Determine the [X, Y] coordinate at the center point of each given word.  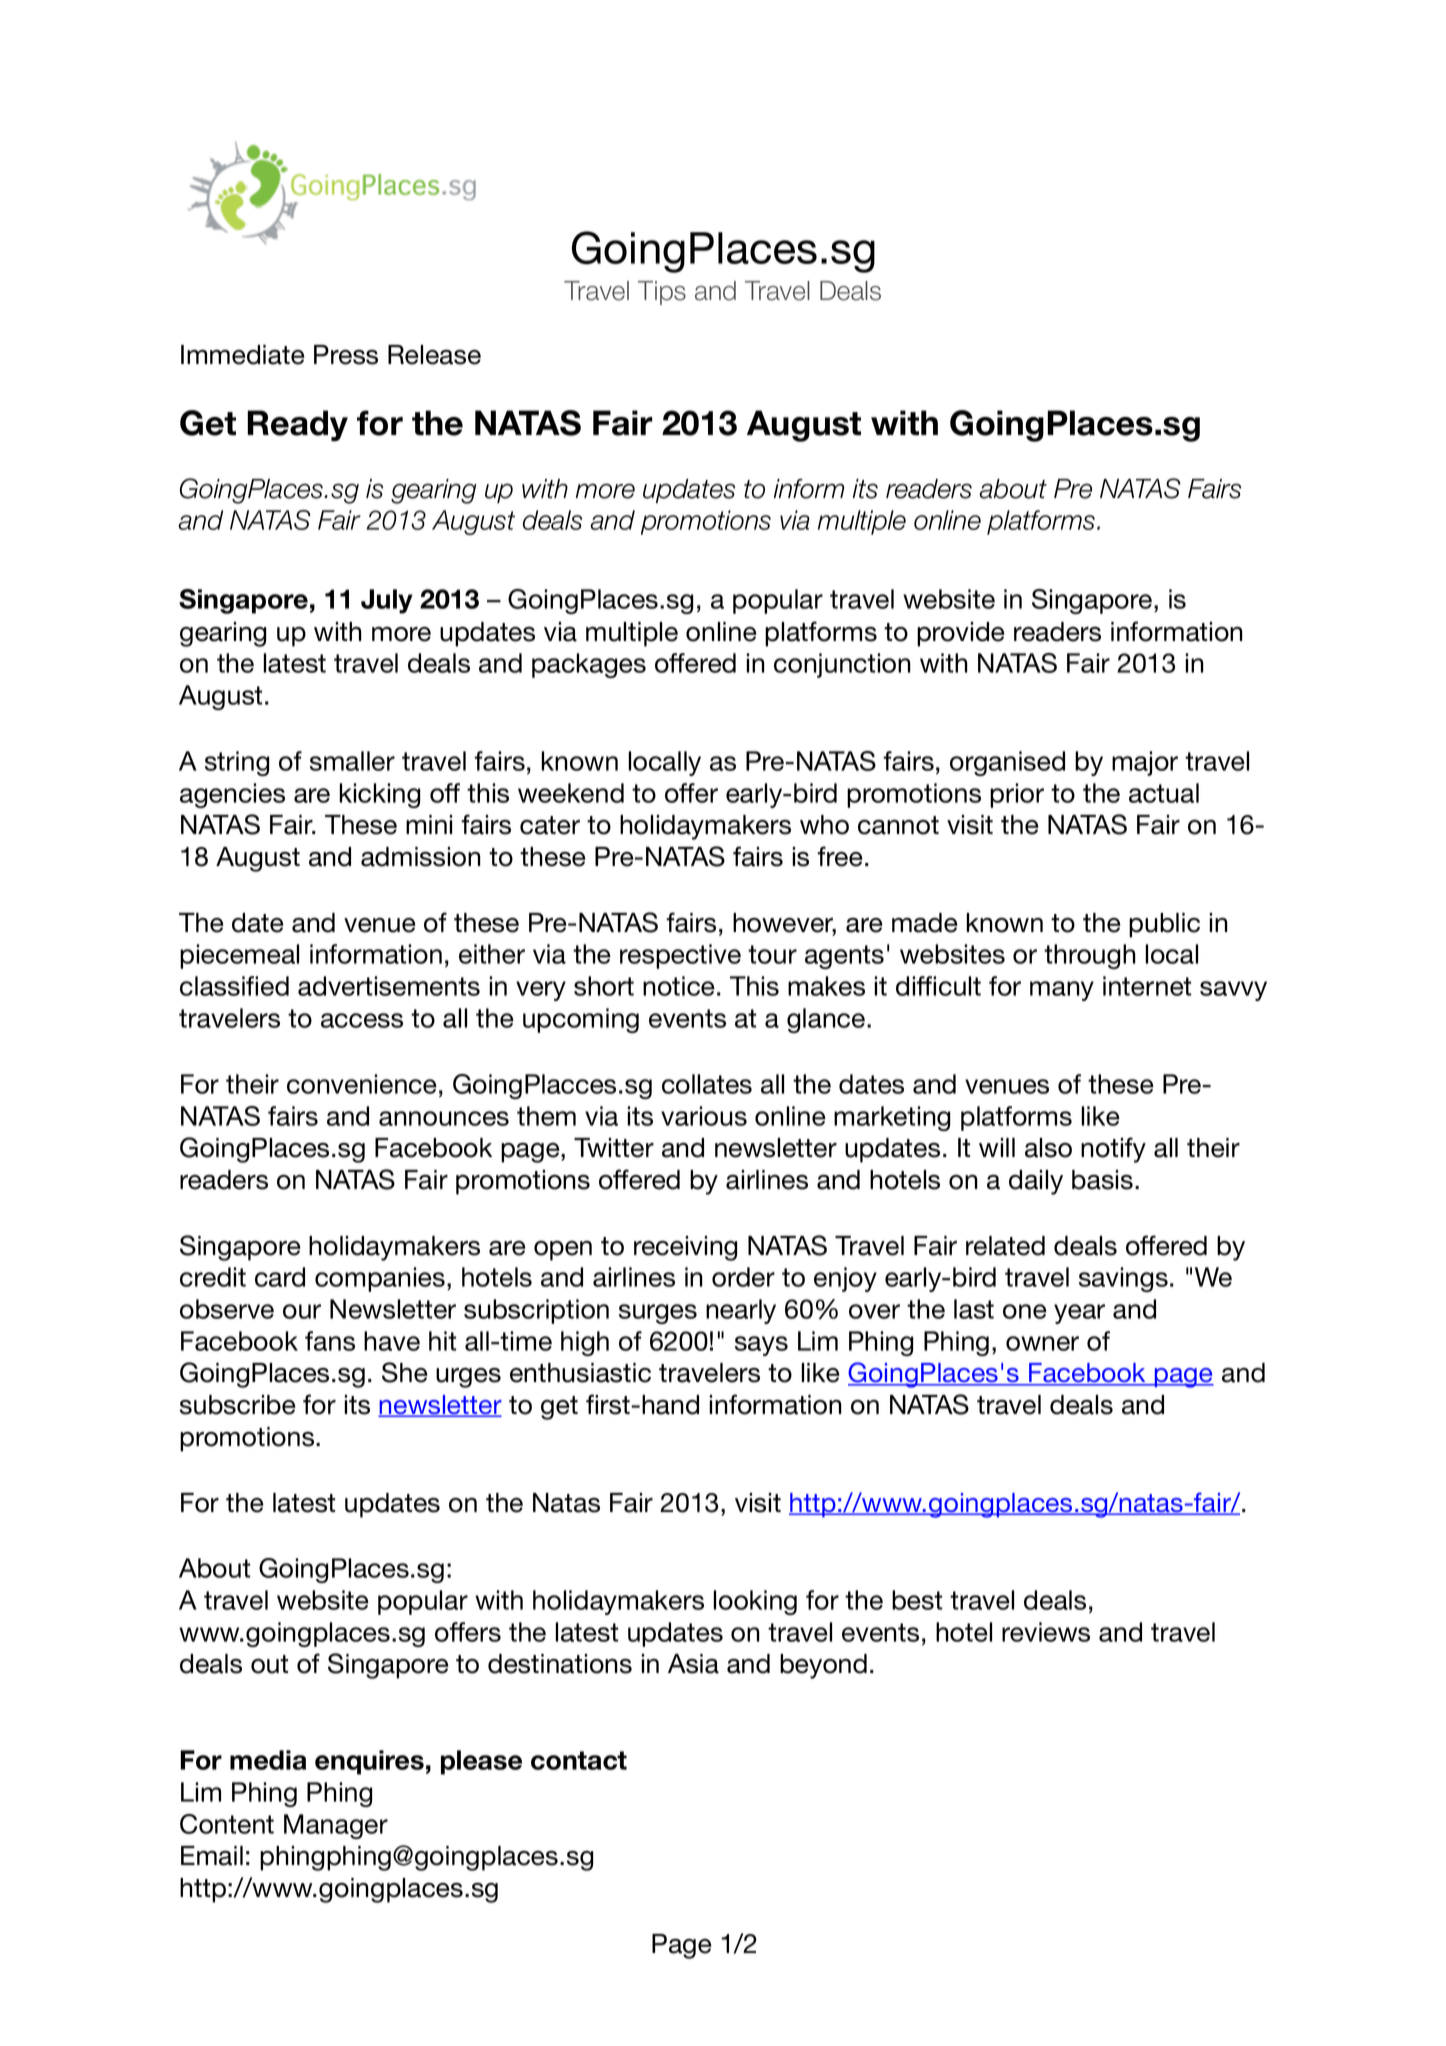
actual [1164, 793]
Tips [662, 293]
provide [961, 634]
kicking [379, 795]
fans [330, 1341]
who [824, 825]
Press [346, 355]
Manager [336, 1826]
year [1079, 1314]
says [761, 1346]
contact [579, 1760]
